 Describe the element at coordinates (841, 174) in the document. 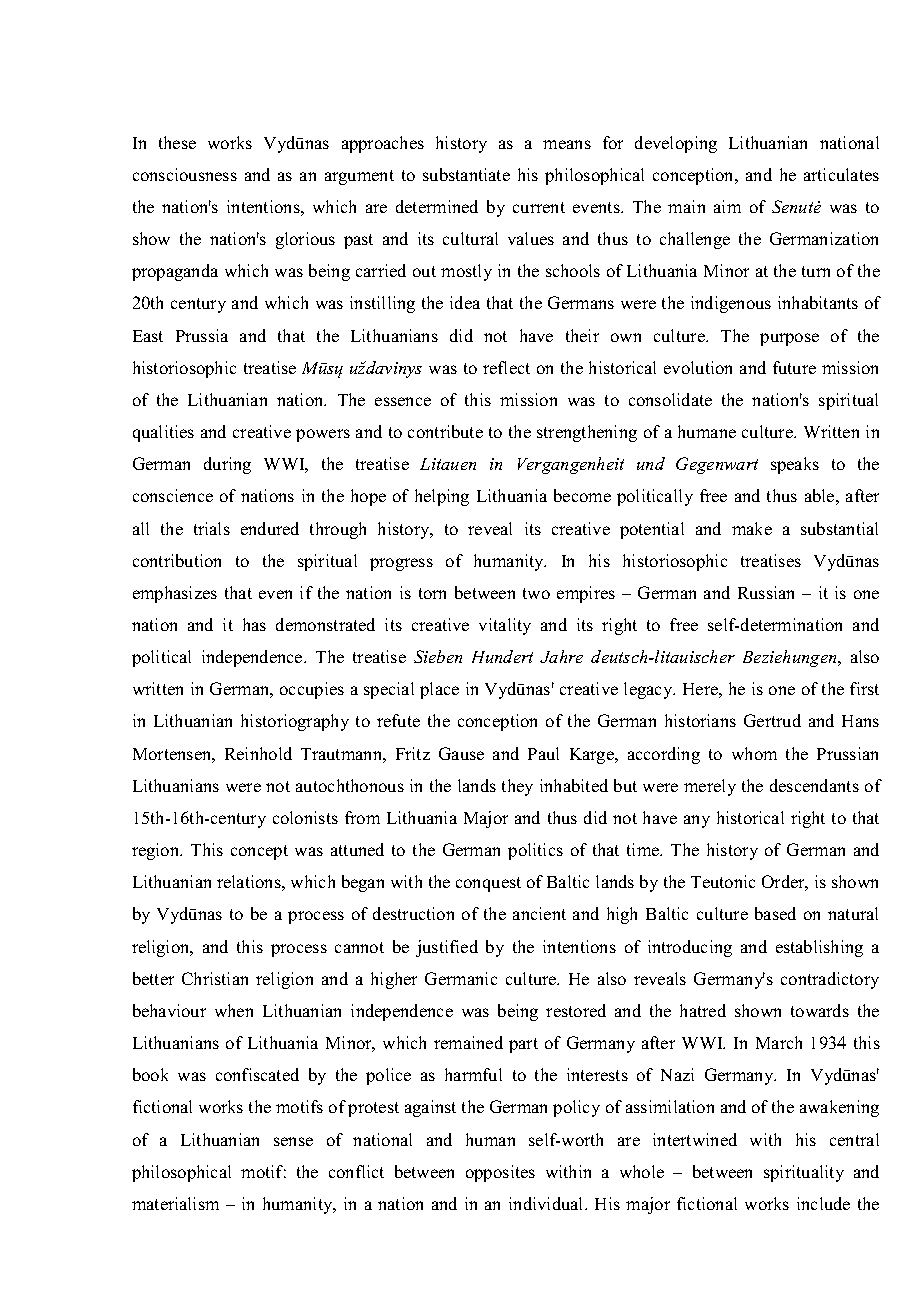

I see `articulates` at that location.
